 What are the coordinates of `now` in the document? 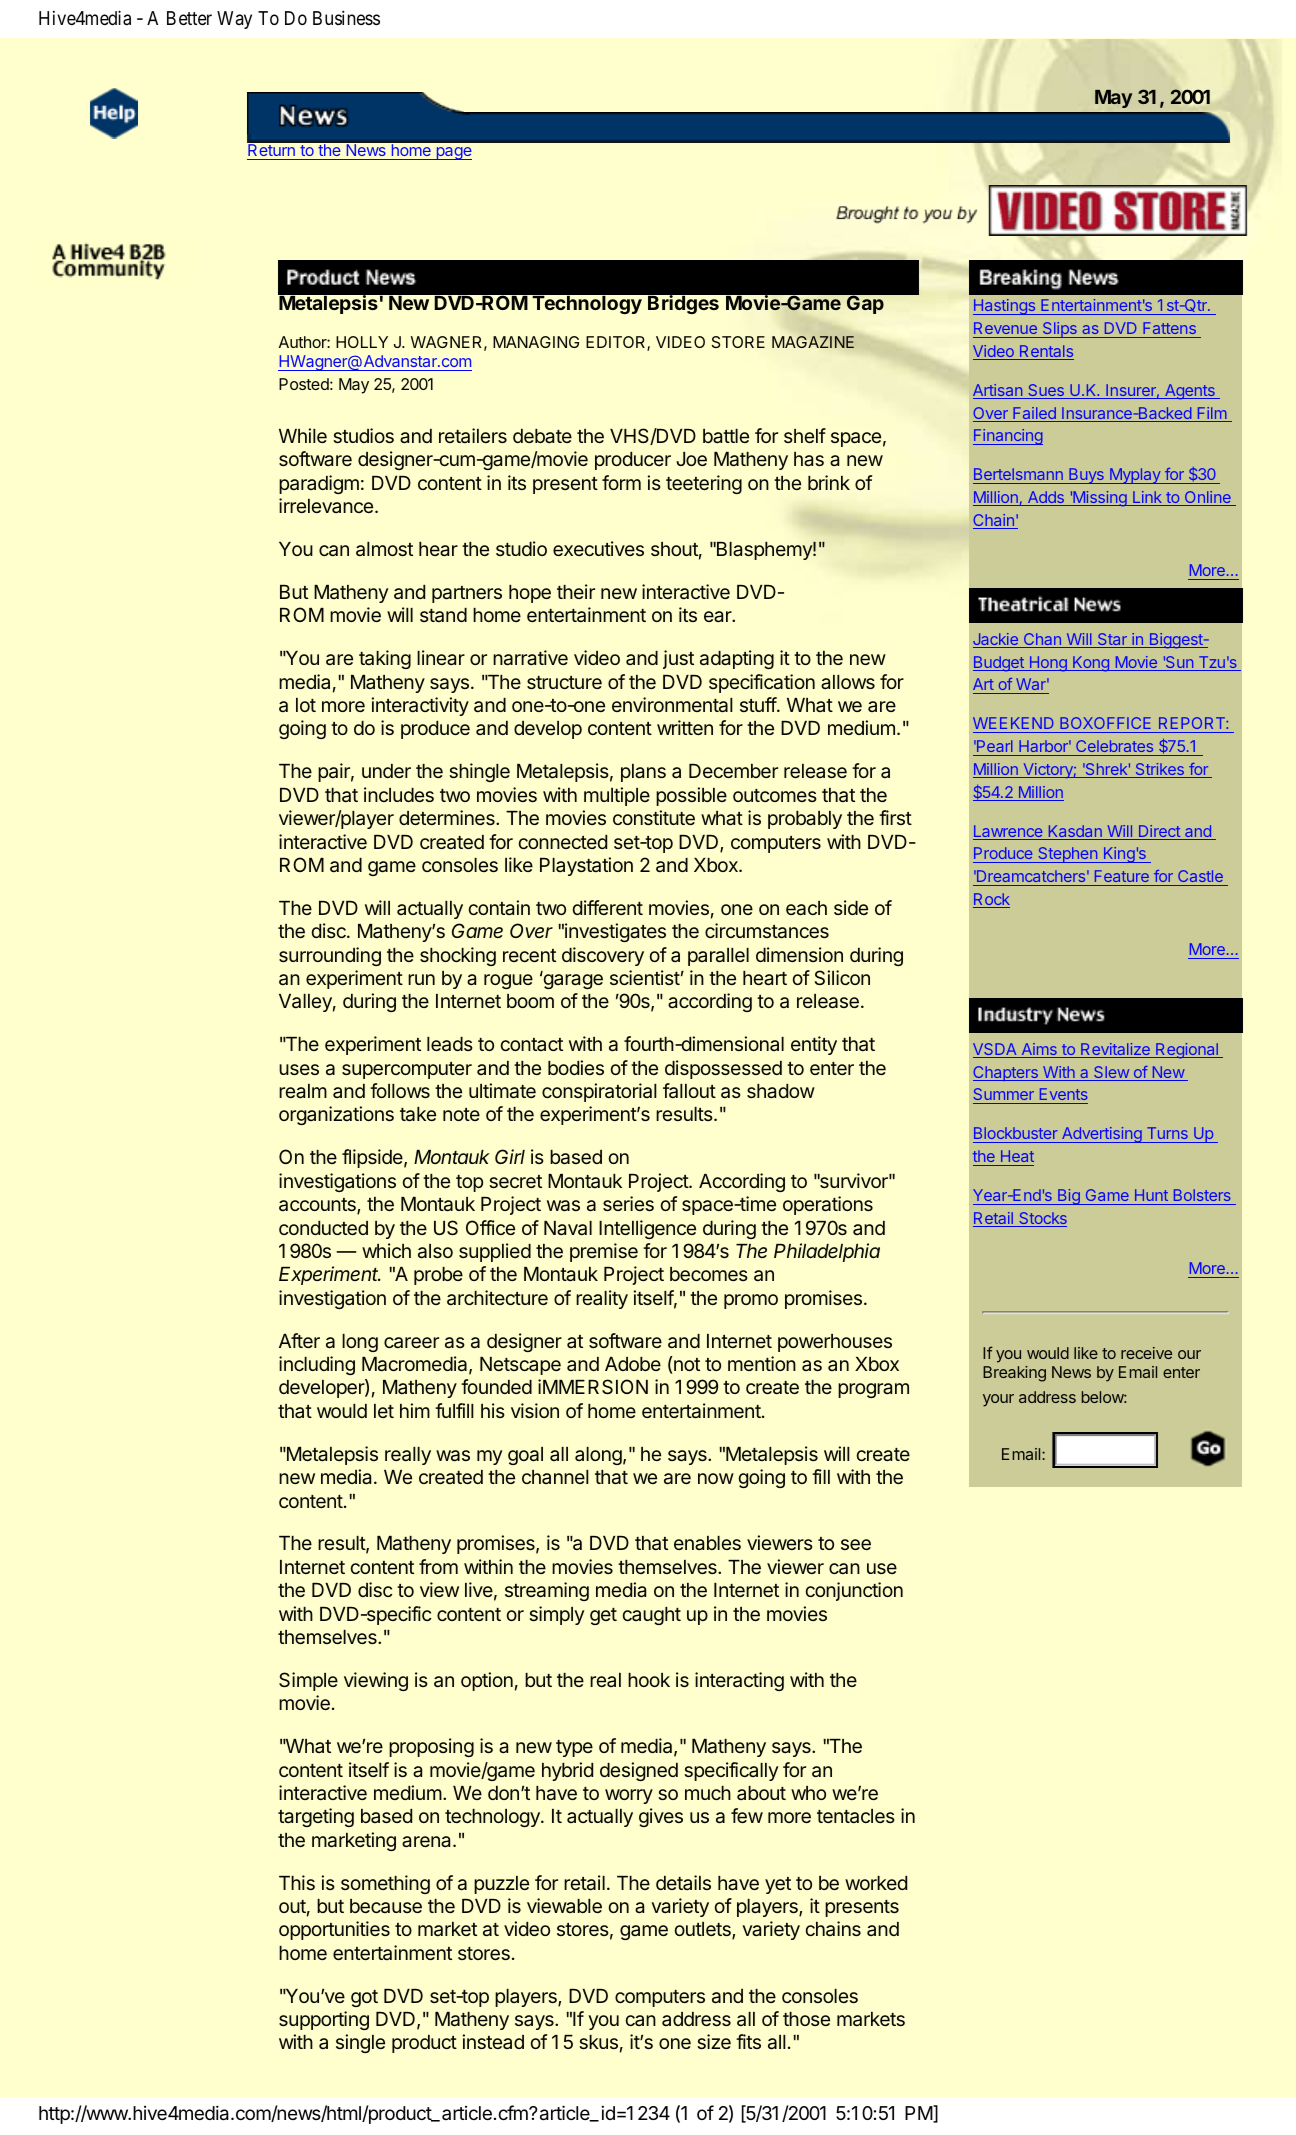 It's located at (716, 1478).
